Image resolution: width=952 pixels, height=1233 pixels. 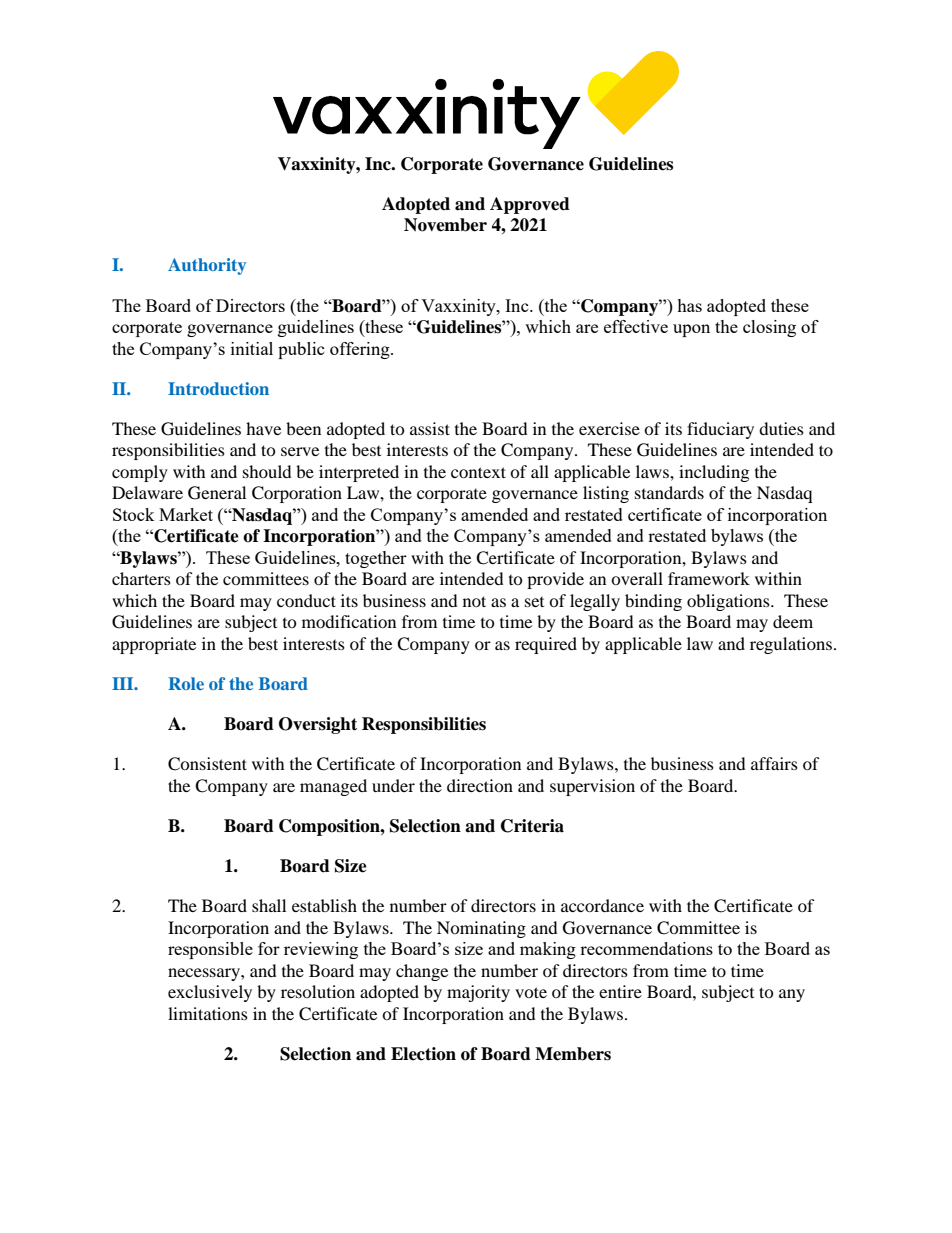 What do you see at coordinates (709, 578) in the screenshot?
I see `framework` at bounding box center [709, 578].
